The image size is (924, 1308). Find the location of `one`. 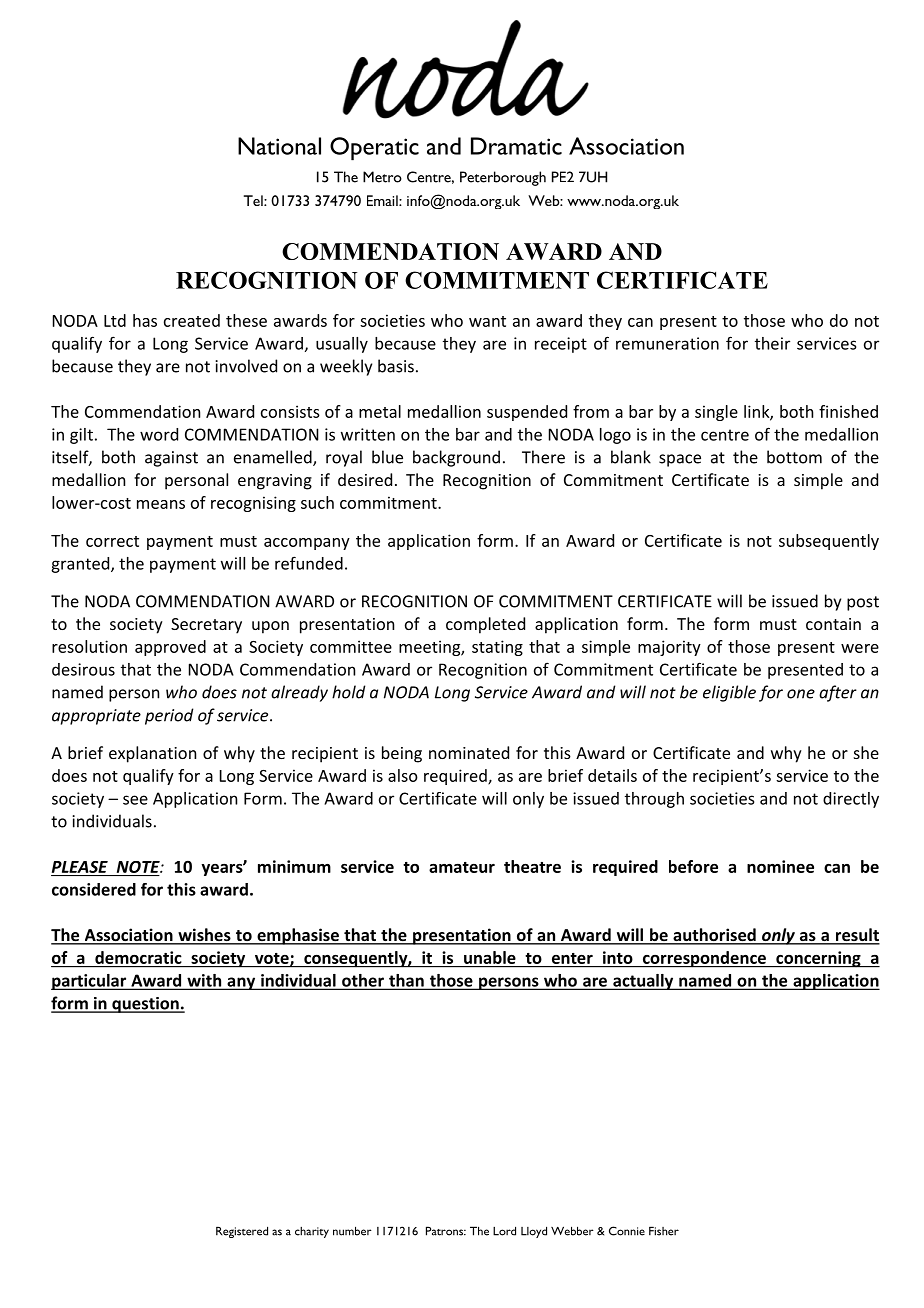

one is located at coordinates (801, 694).
